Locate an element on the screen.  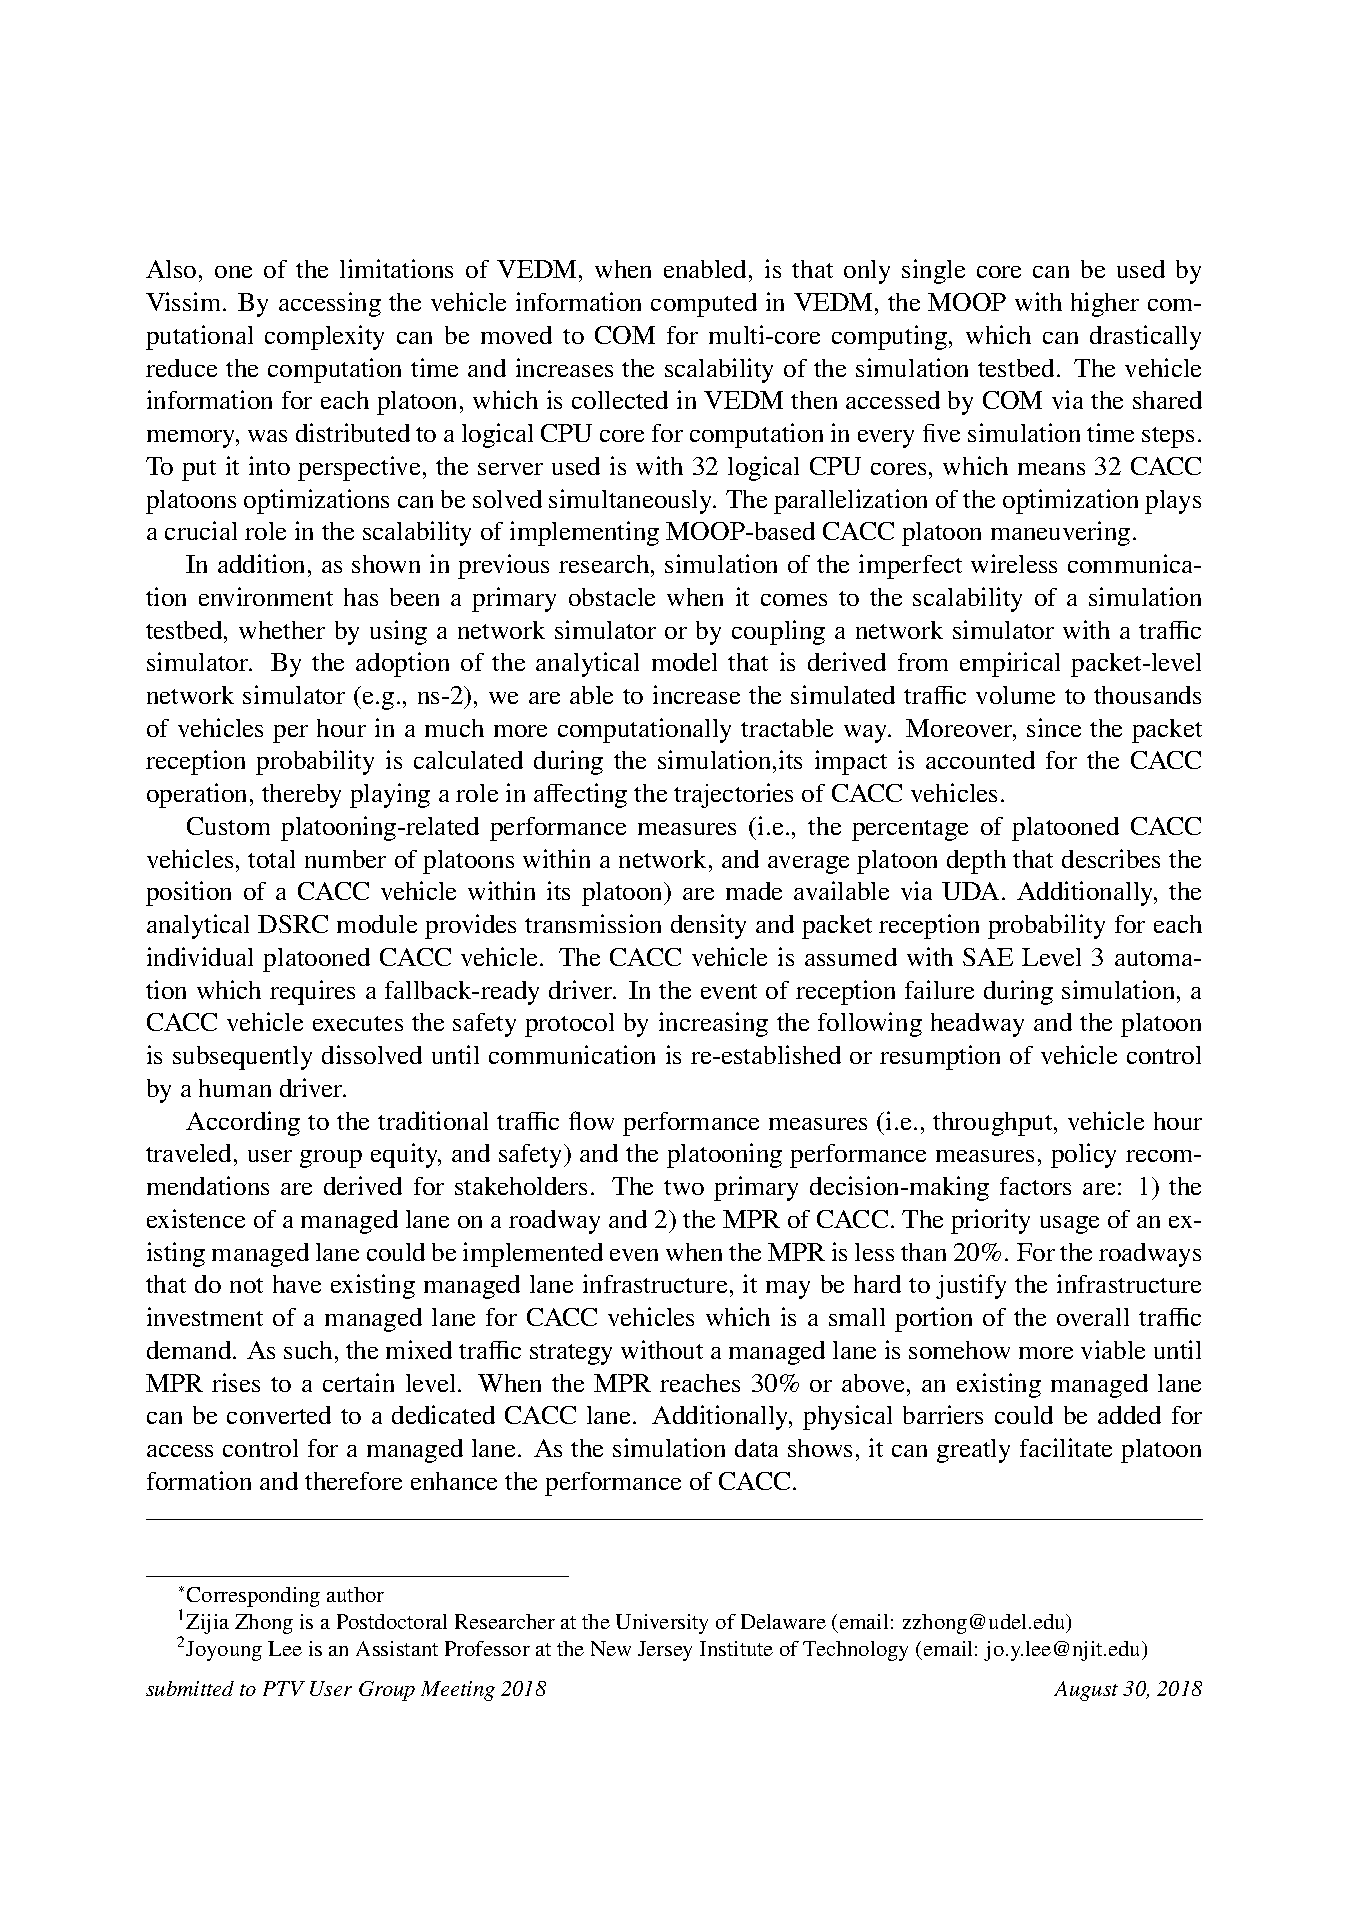
computed is located at coordinates (704, 305).
